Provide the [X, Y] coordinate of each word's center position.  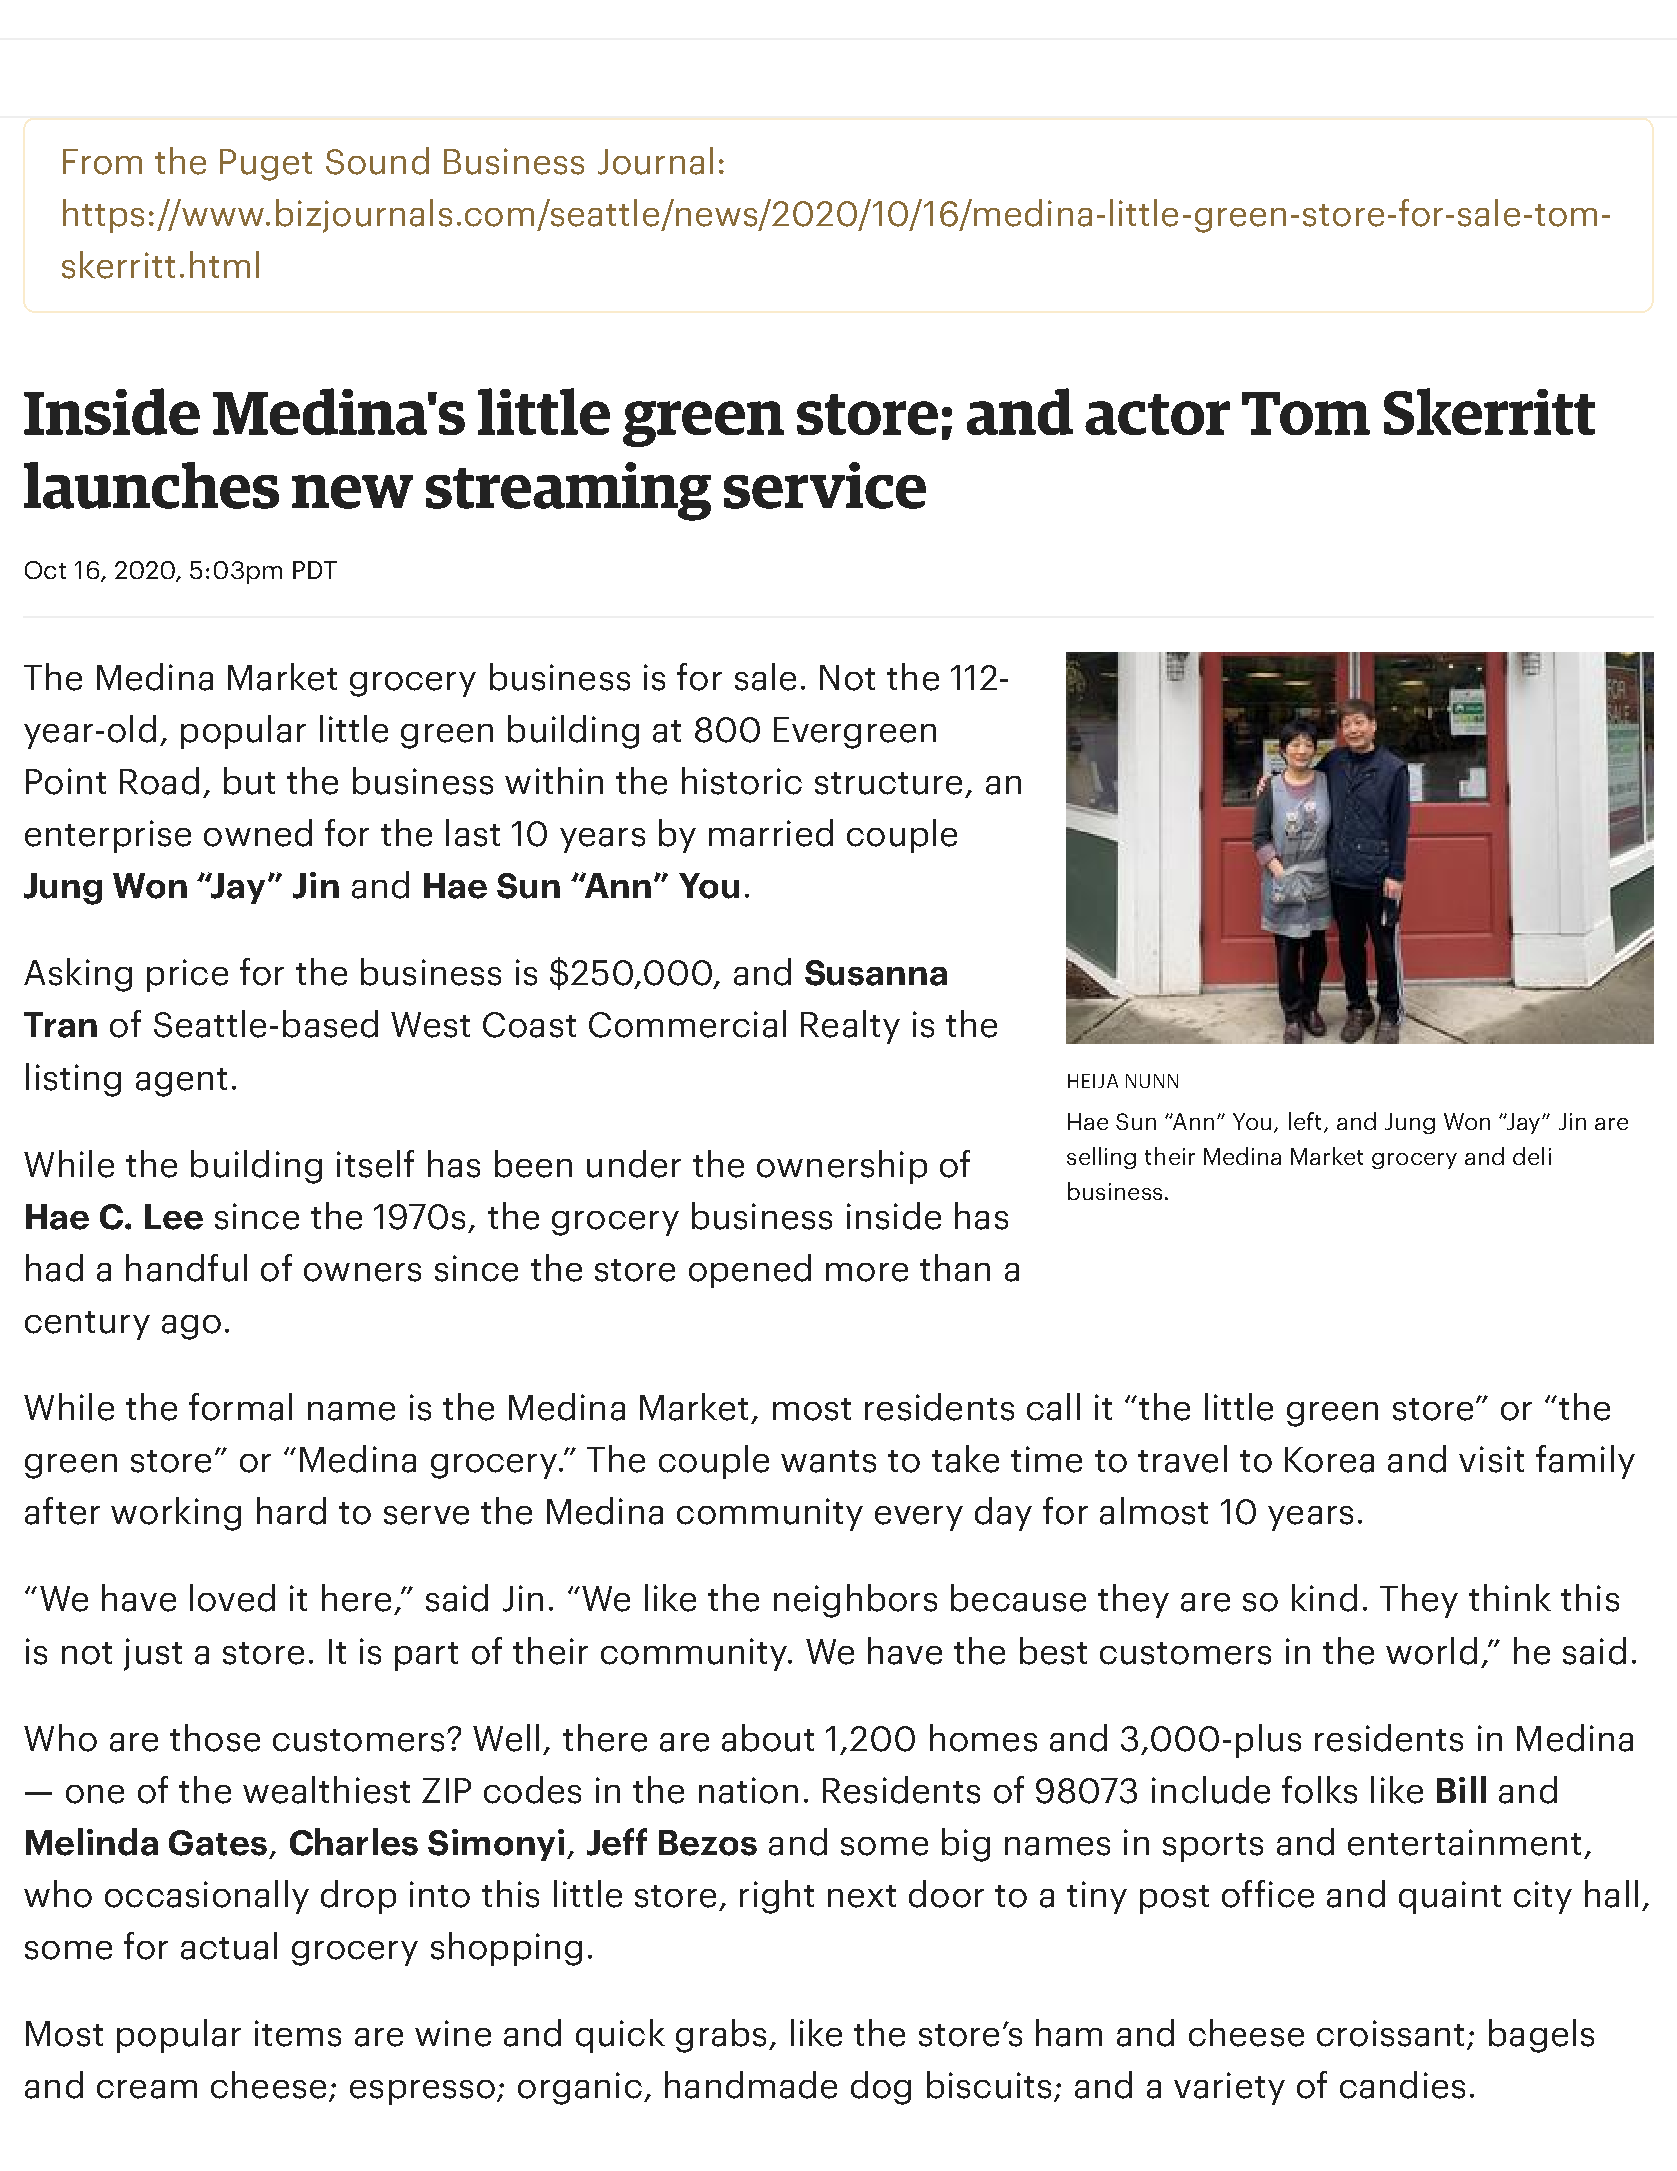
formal [240, 1407]
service [825, 485]
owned [258, 833]
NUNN [1152, 1081]
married [771, 833]
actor [1157, 414]
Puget [266, 165]
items [298, 2033]
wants [828, 1461]
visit [1491, 1459]
